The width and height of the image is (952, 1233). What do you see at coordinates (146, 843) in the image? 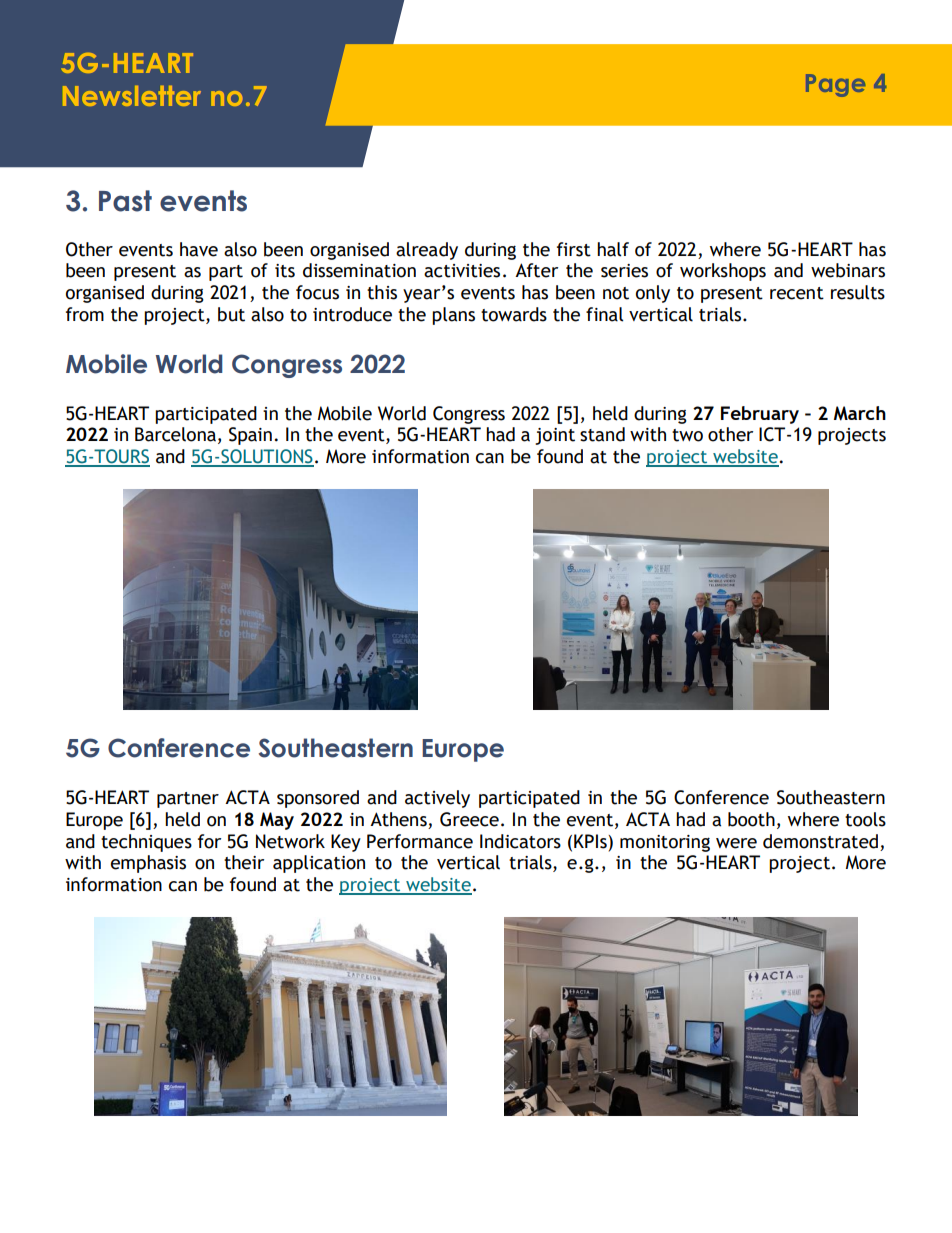
I see `techniques` at bounding box center [146, 843].
